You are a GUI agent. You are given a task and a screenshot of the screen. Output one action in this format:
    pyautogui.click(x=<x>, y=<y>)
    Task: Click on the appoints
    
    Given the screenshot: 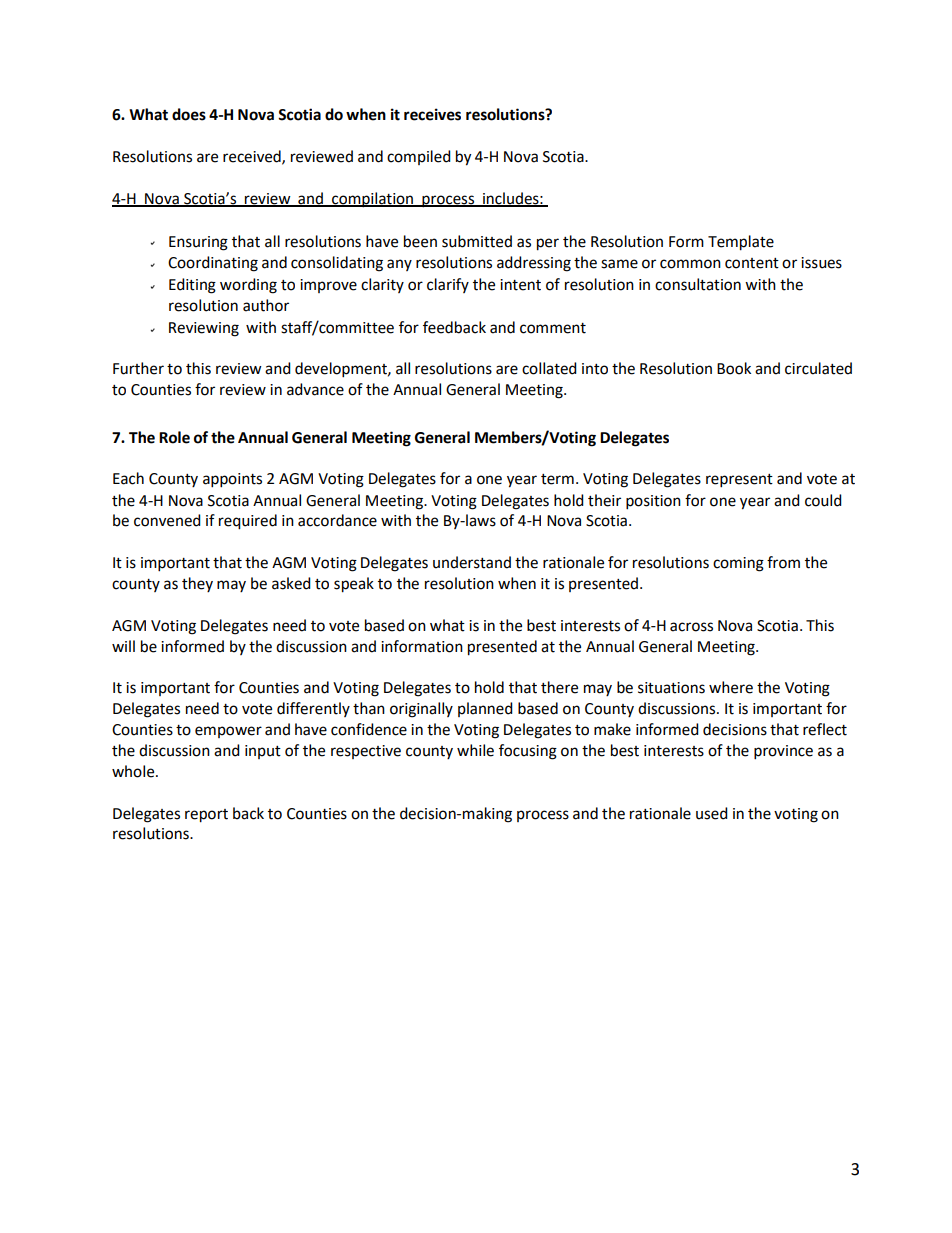 What is the action you would take?
    pyautogui.click(x=232, y=480)
